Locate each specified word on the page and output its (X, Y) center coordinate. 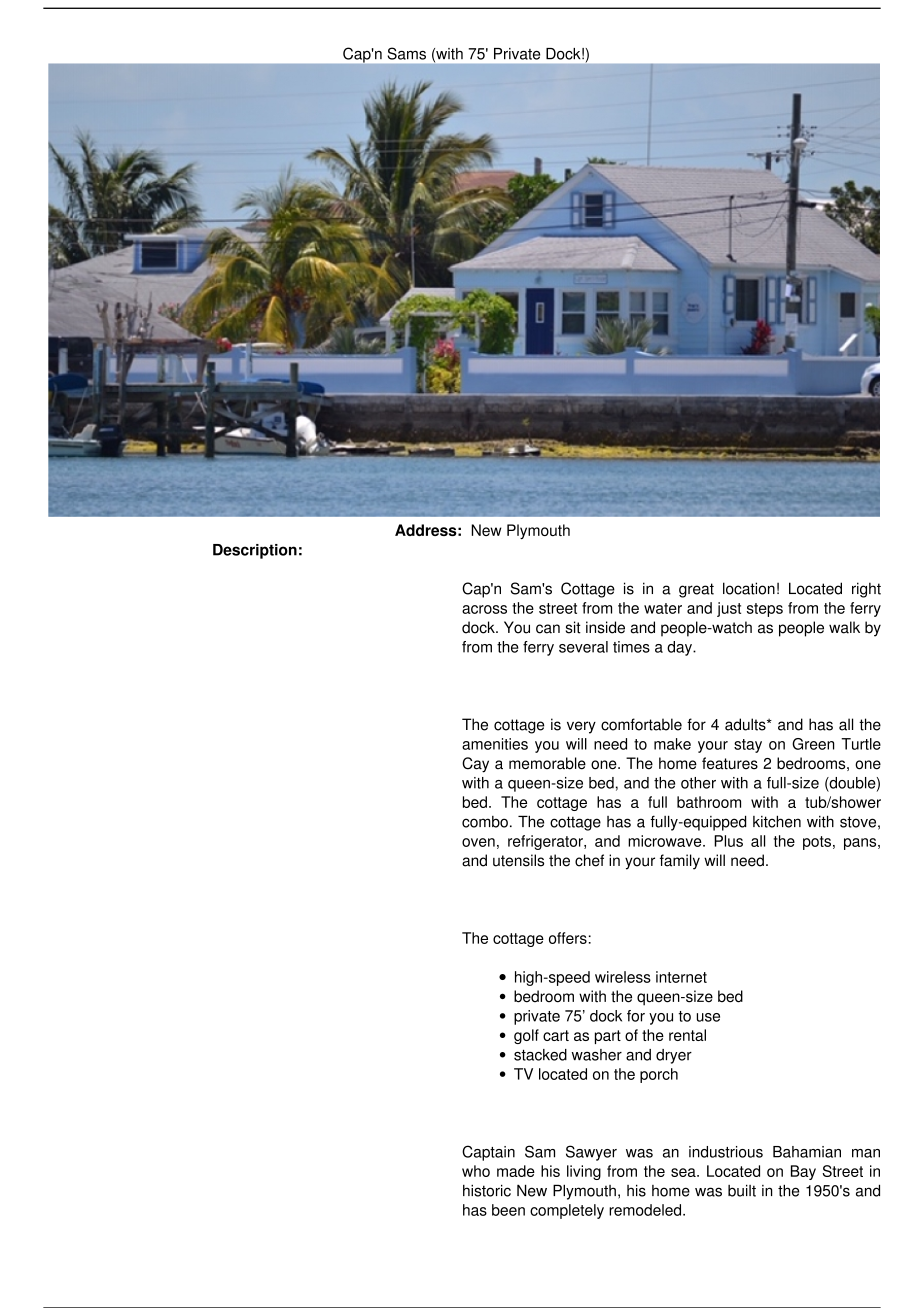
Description (255, 551)
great (696, 590)
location (749, 588)
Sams (406, 53)
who (476, 1171)
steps (765, 610)
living (584, 1172)
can (548, 629)
